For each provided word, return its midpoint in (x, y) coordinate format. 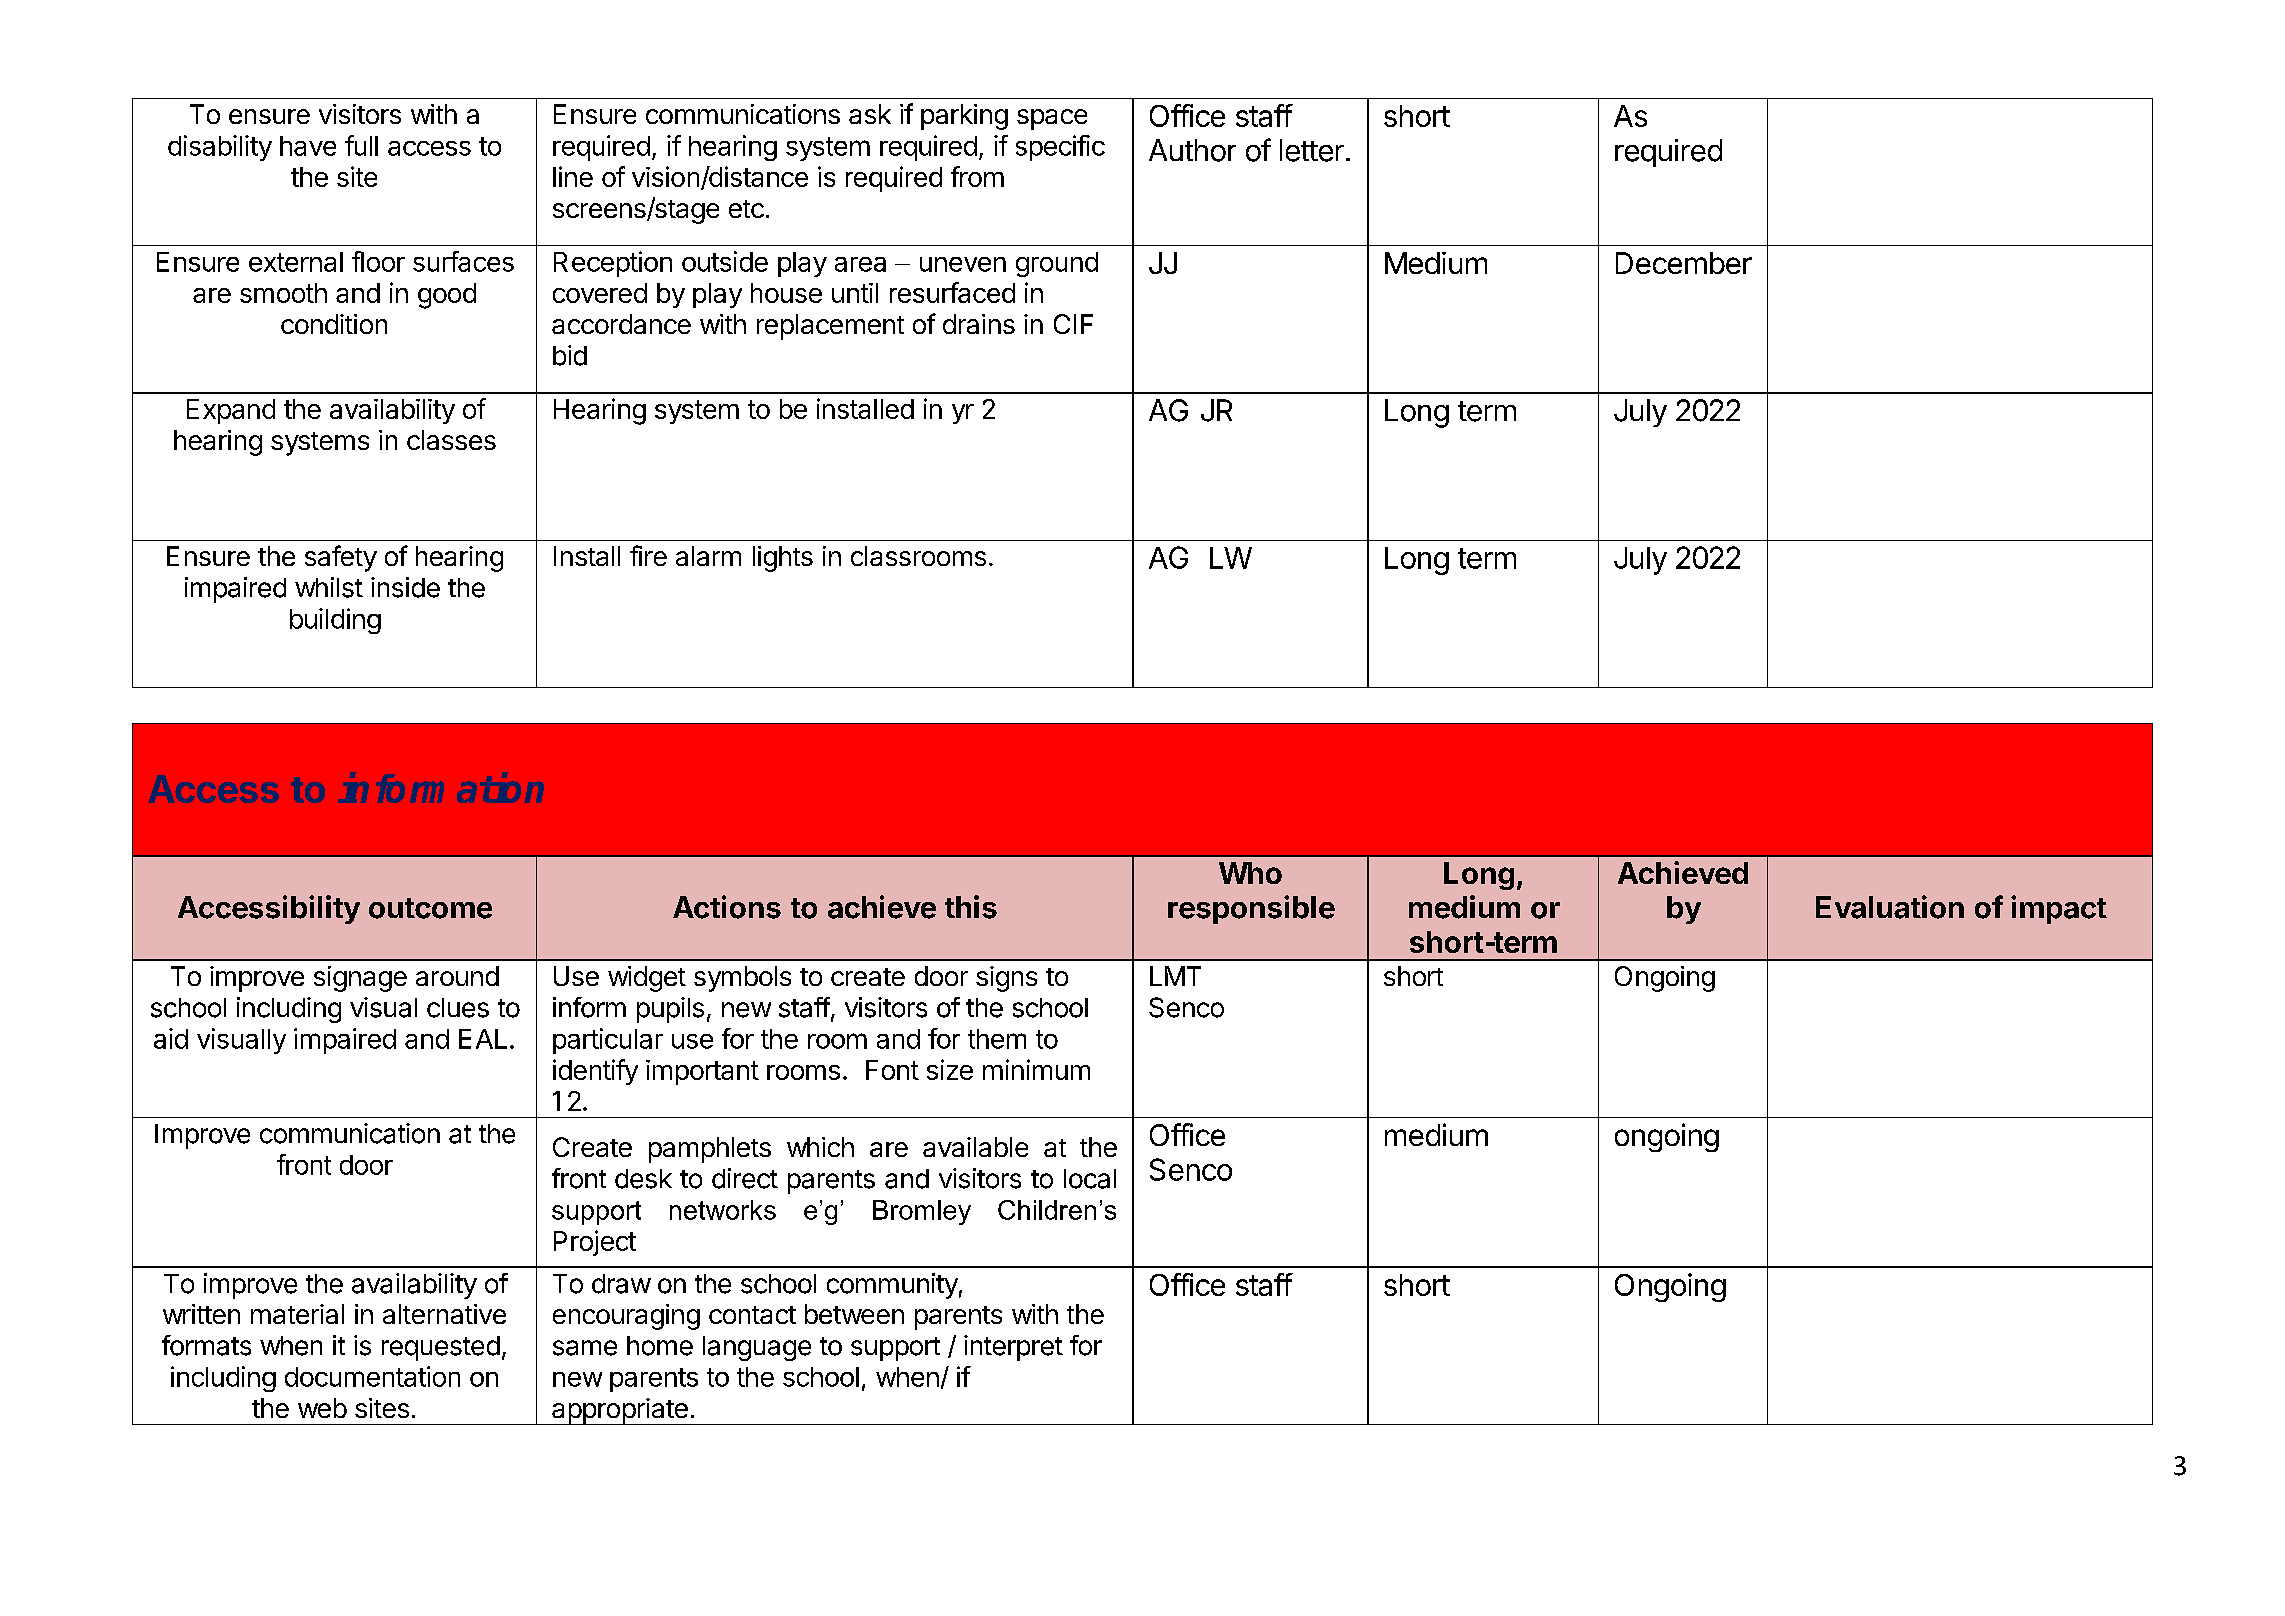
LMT (1175, 976)
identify (595, 1072)
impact (2059, 909)
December (1684, 263)
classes (451, 440)
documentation (372, 1376)
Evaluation (1890, 907)
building (335, 621)
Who (1250, 873)
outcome (430, 908)
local (1090, 1179)
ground (1057, 264)
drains (979, 324)
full (361, 145)
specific (1060, 148)
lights (783, 559)
